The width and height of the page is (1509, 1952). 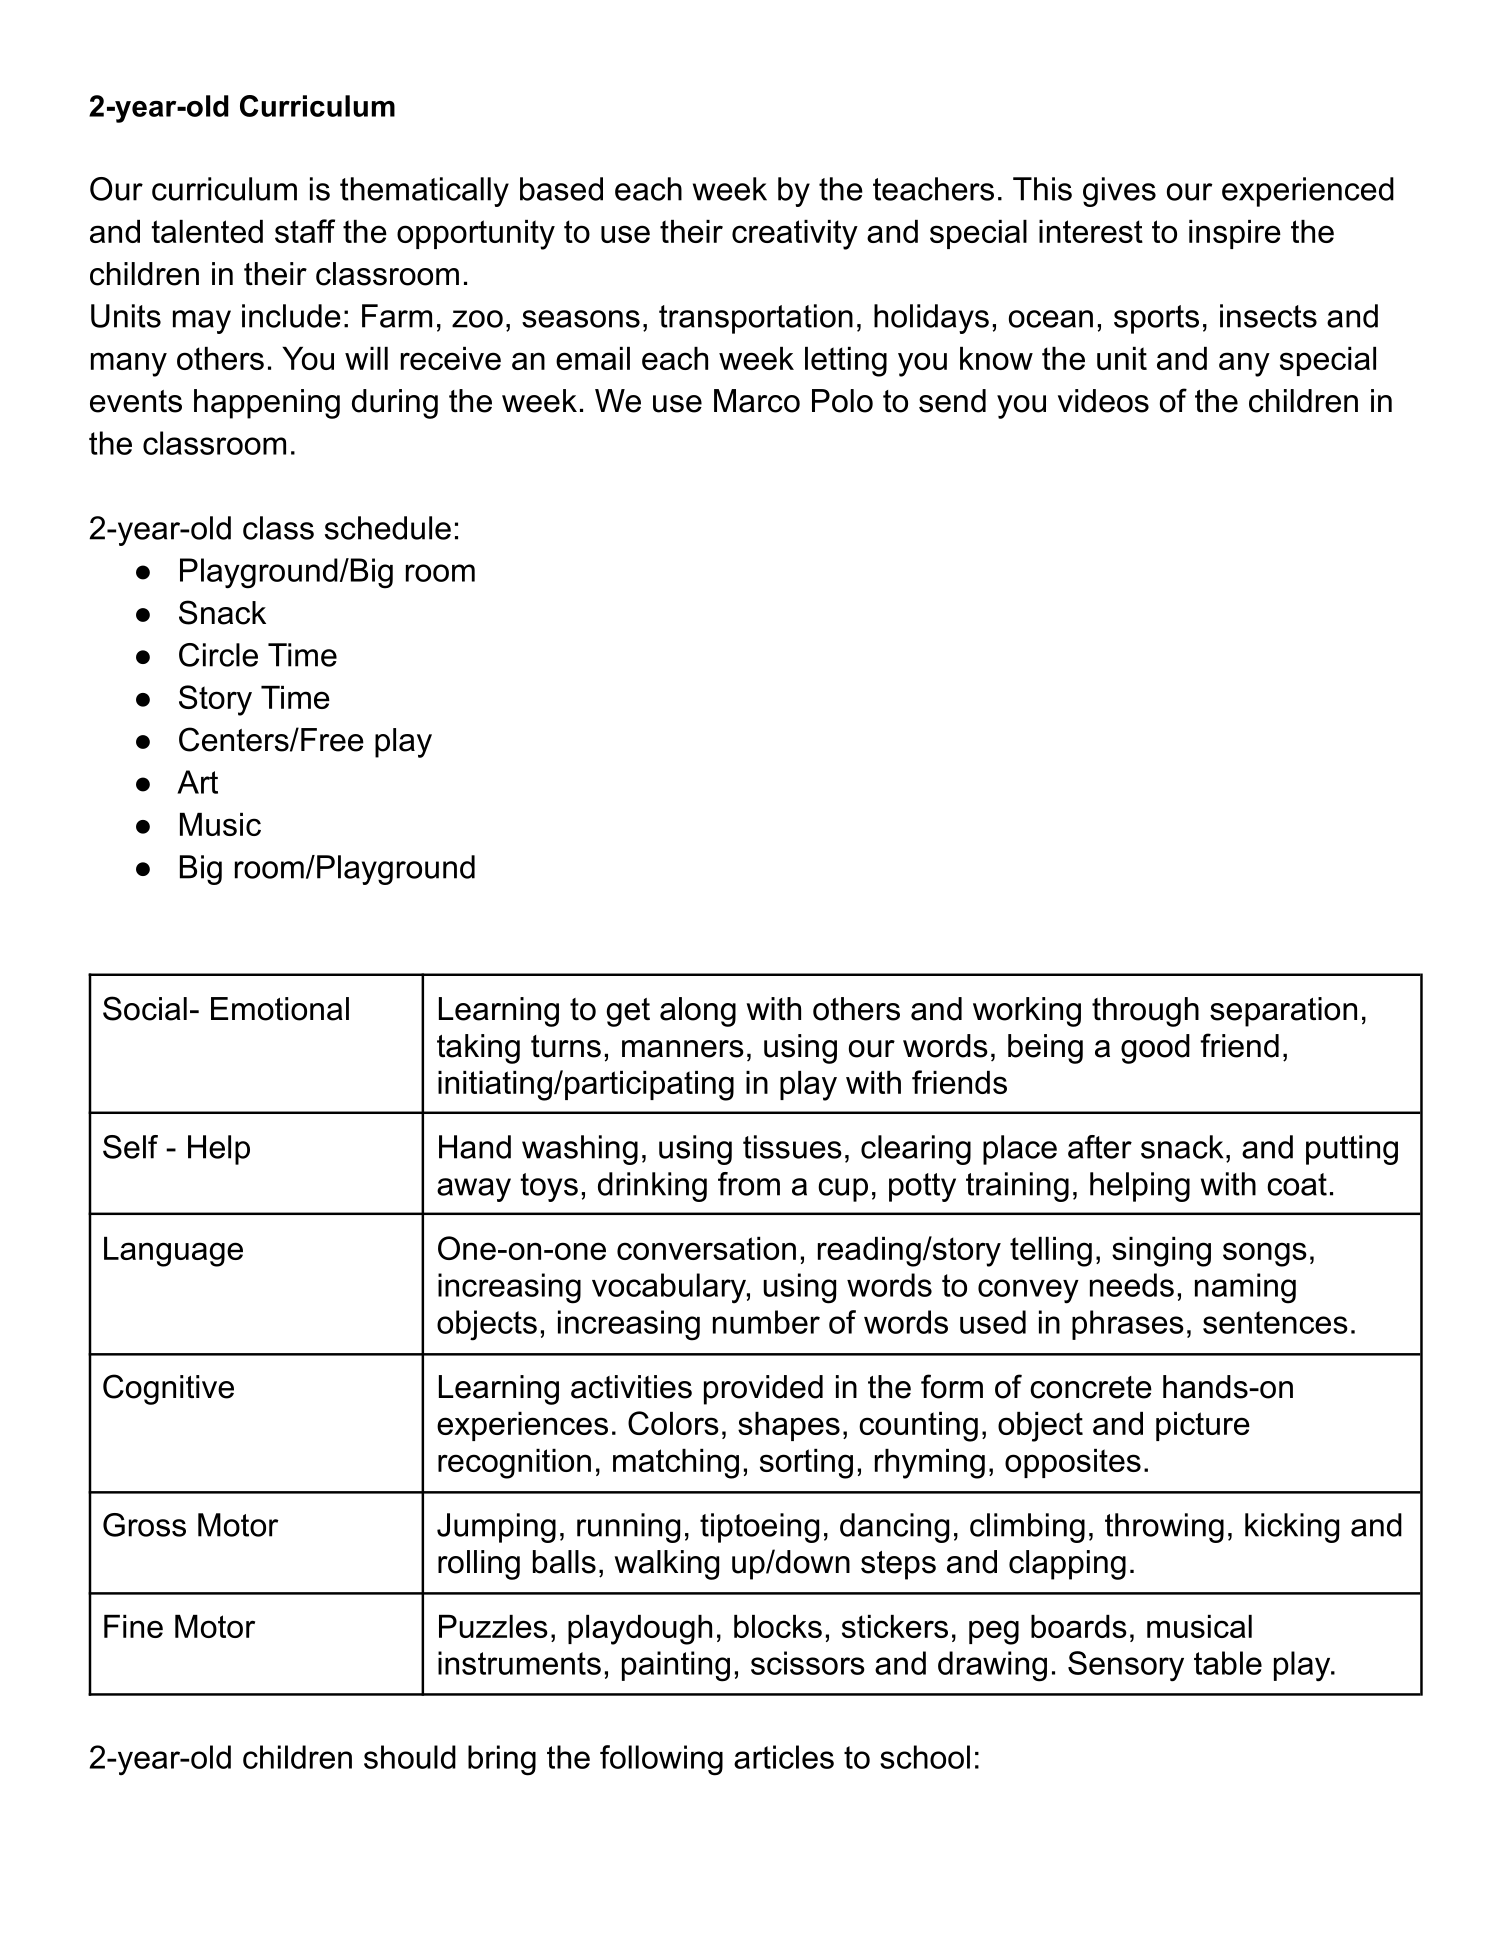 What do you see at coordinates (305, 231) in the page?
I see `staff` at bounding box center [305, 231].
